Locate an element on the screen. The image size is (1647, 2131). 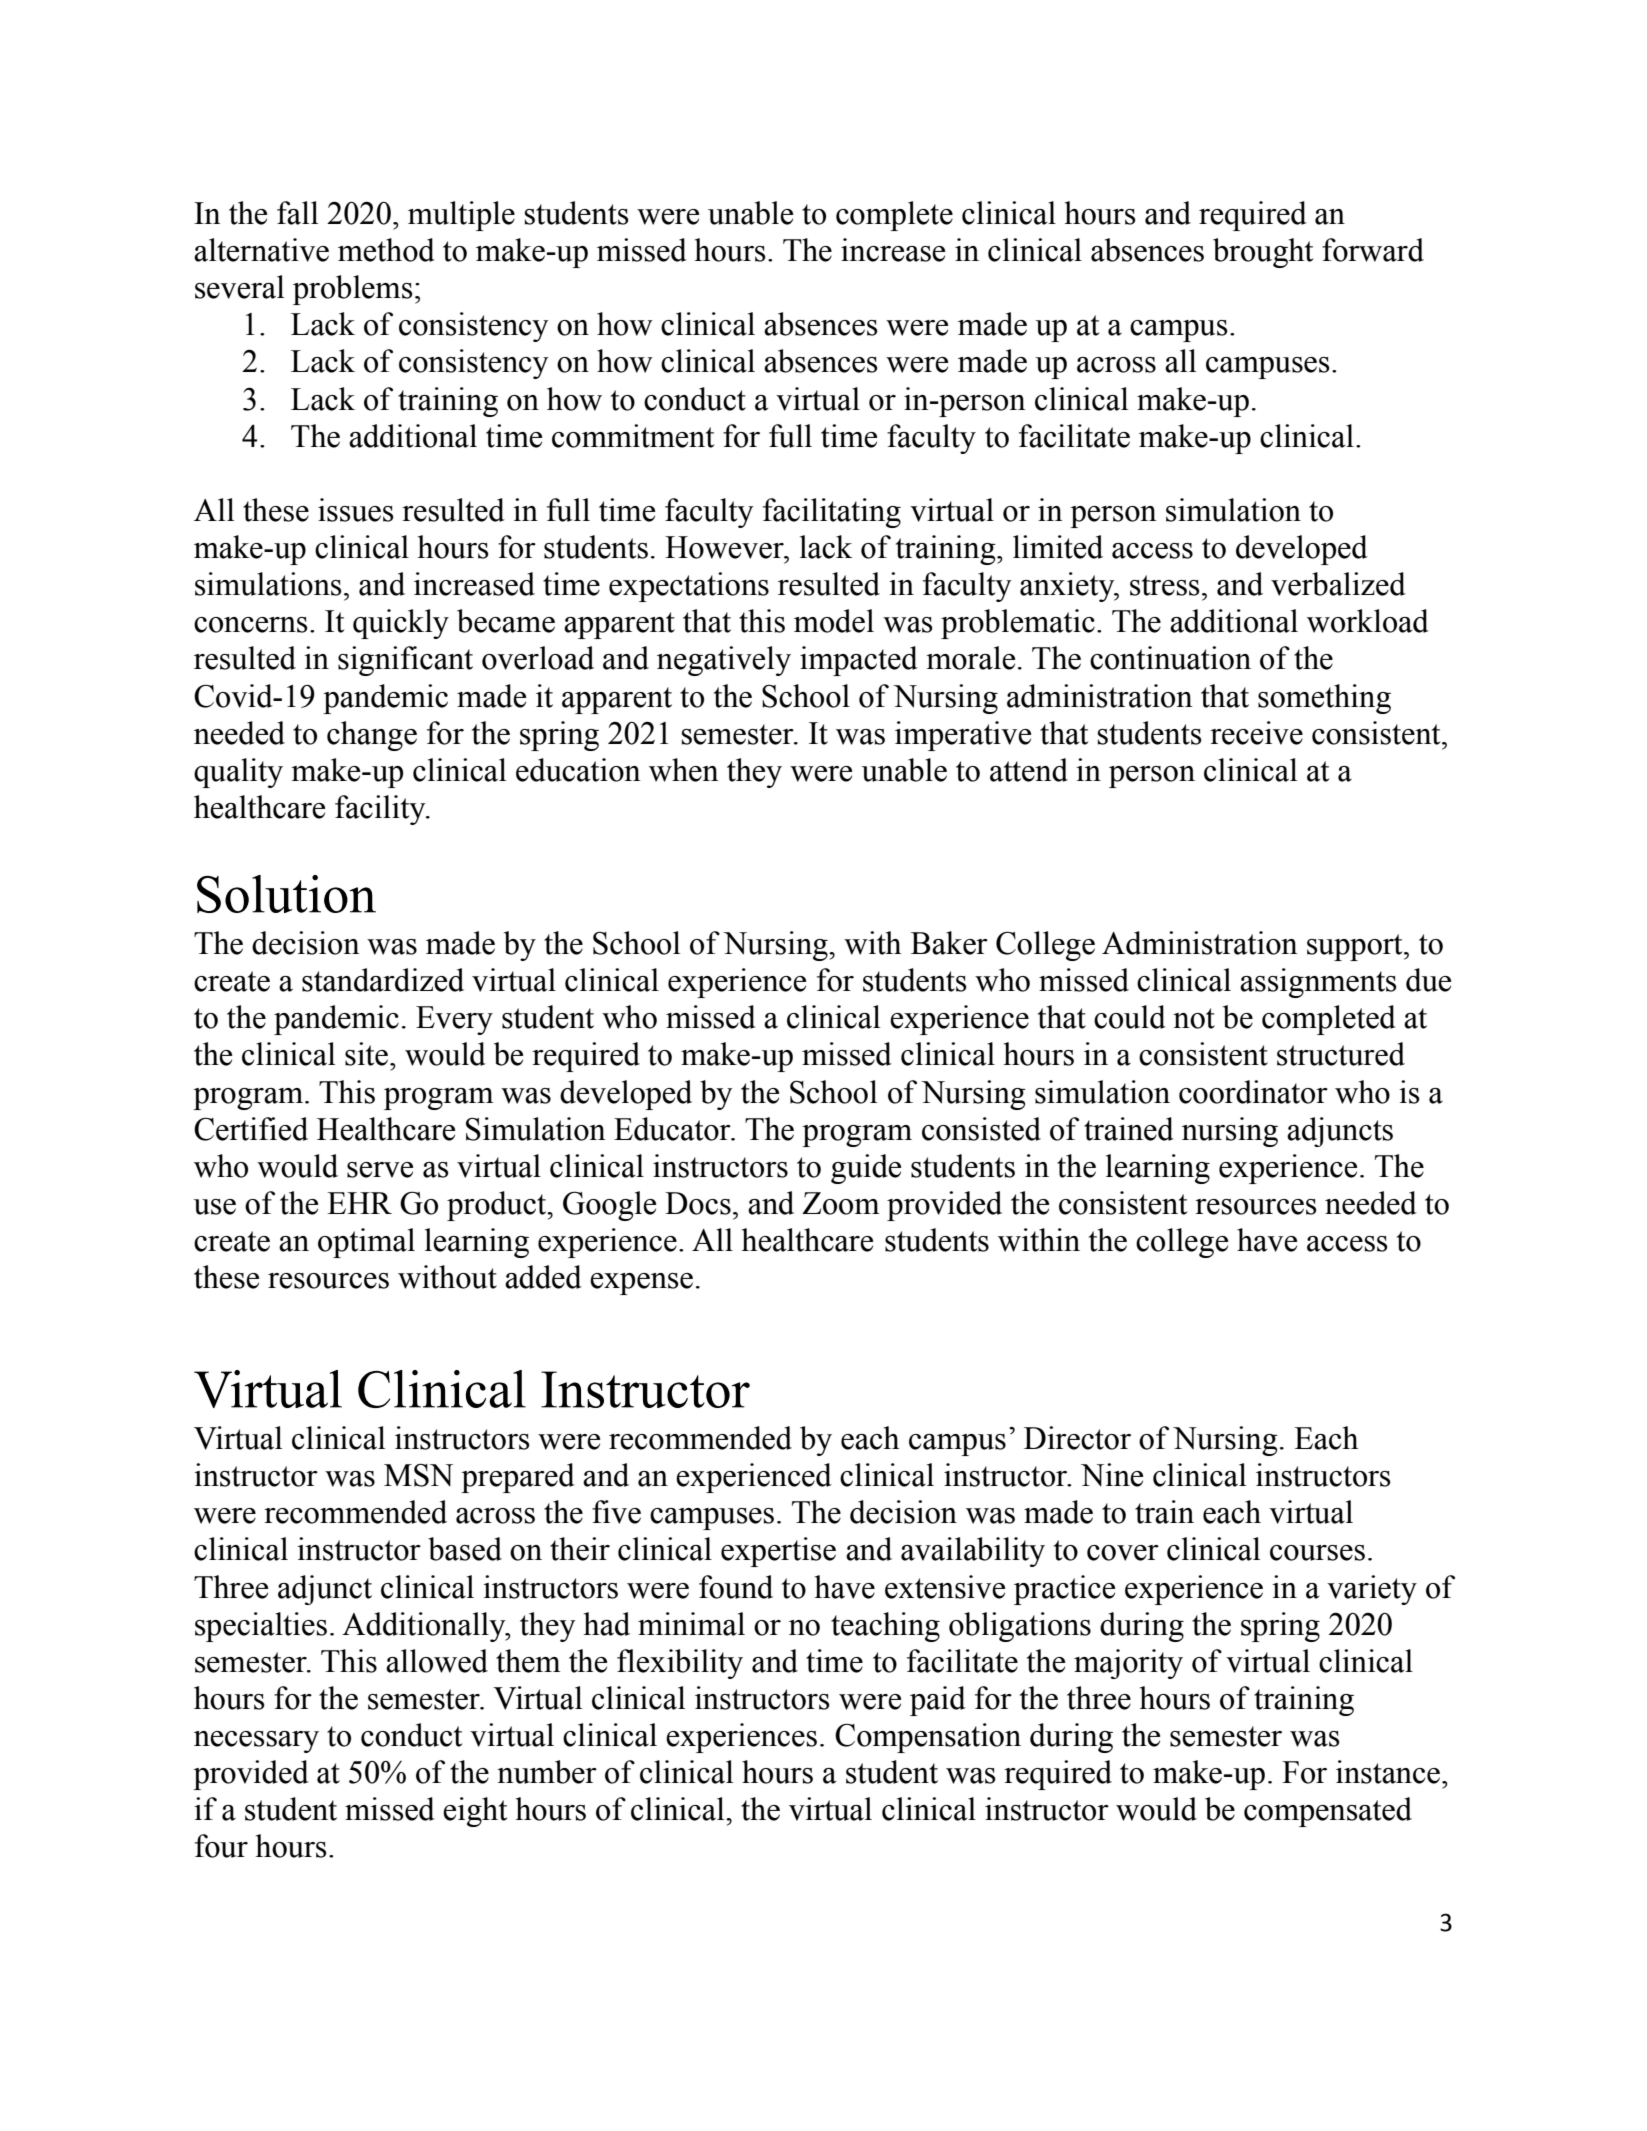
Baker is located at coordinates (949, 943).
